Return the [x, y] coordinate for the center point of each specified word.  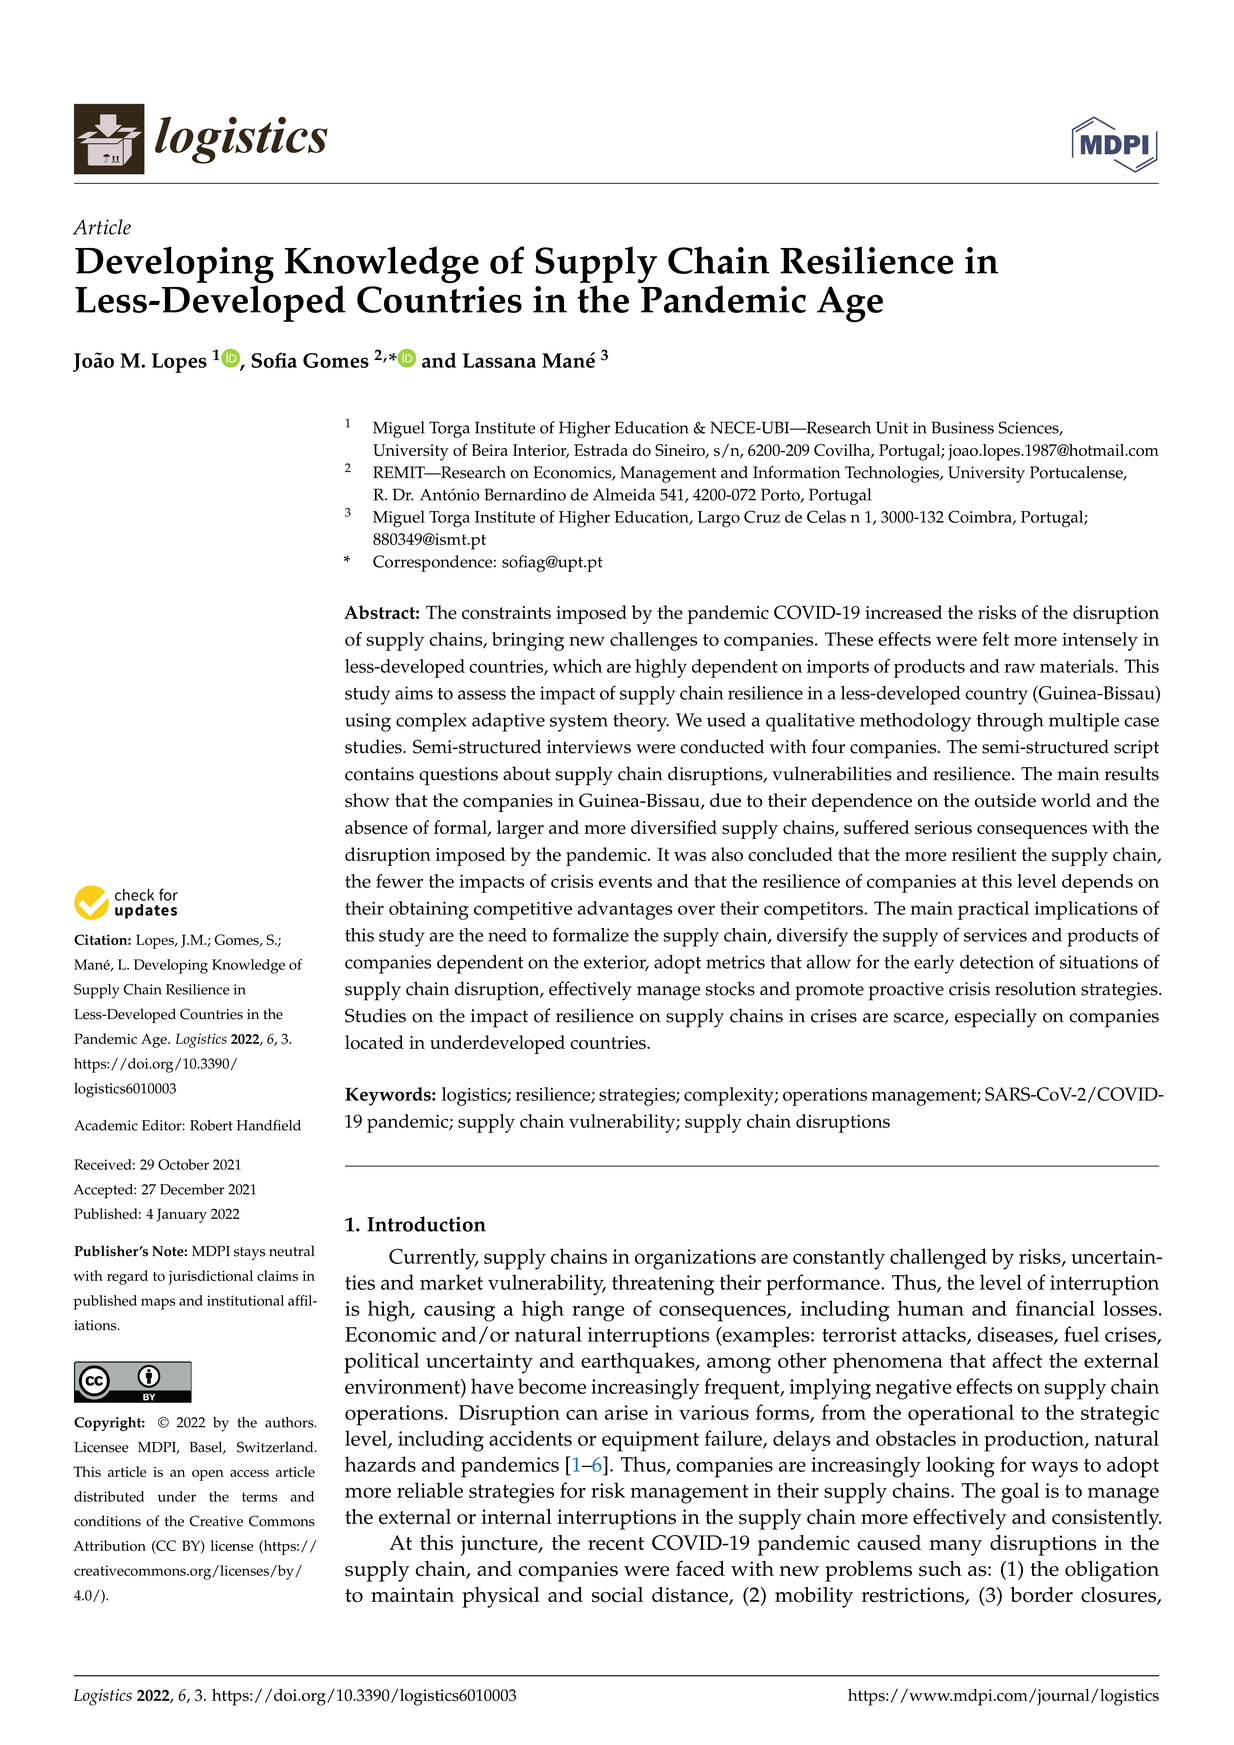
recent [616, 1544]
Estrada [601, 450]
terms [259, 1497]
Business [962, 427]
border [1041, 1595]
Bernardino [525, 494]
